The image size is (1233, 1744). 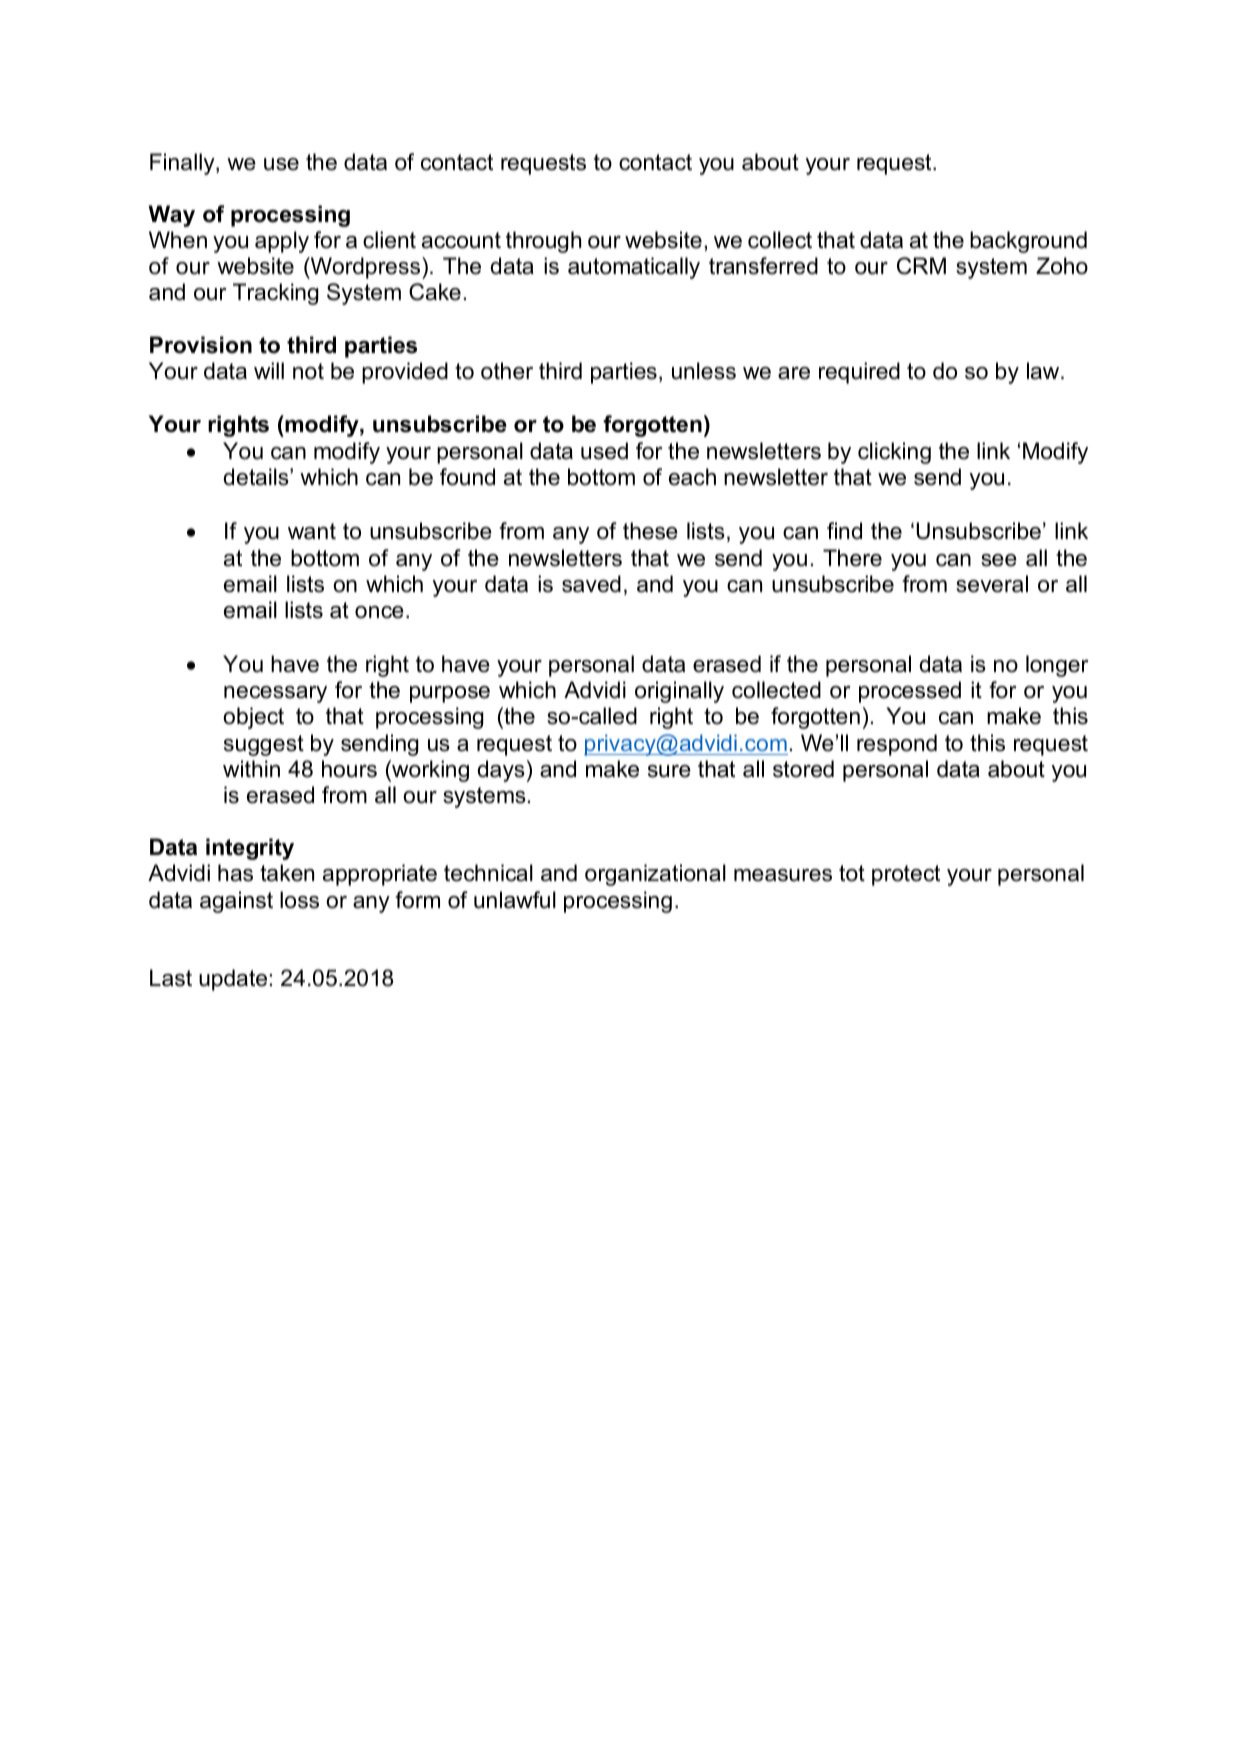 What do you see at coordinates (992, 584) in the page?
I see `several` at bounding box center [992, 584].
